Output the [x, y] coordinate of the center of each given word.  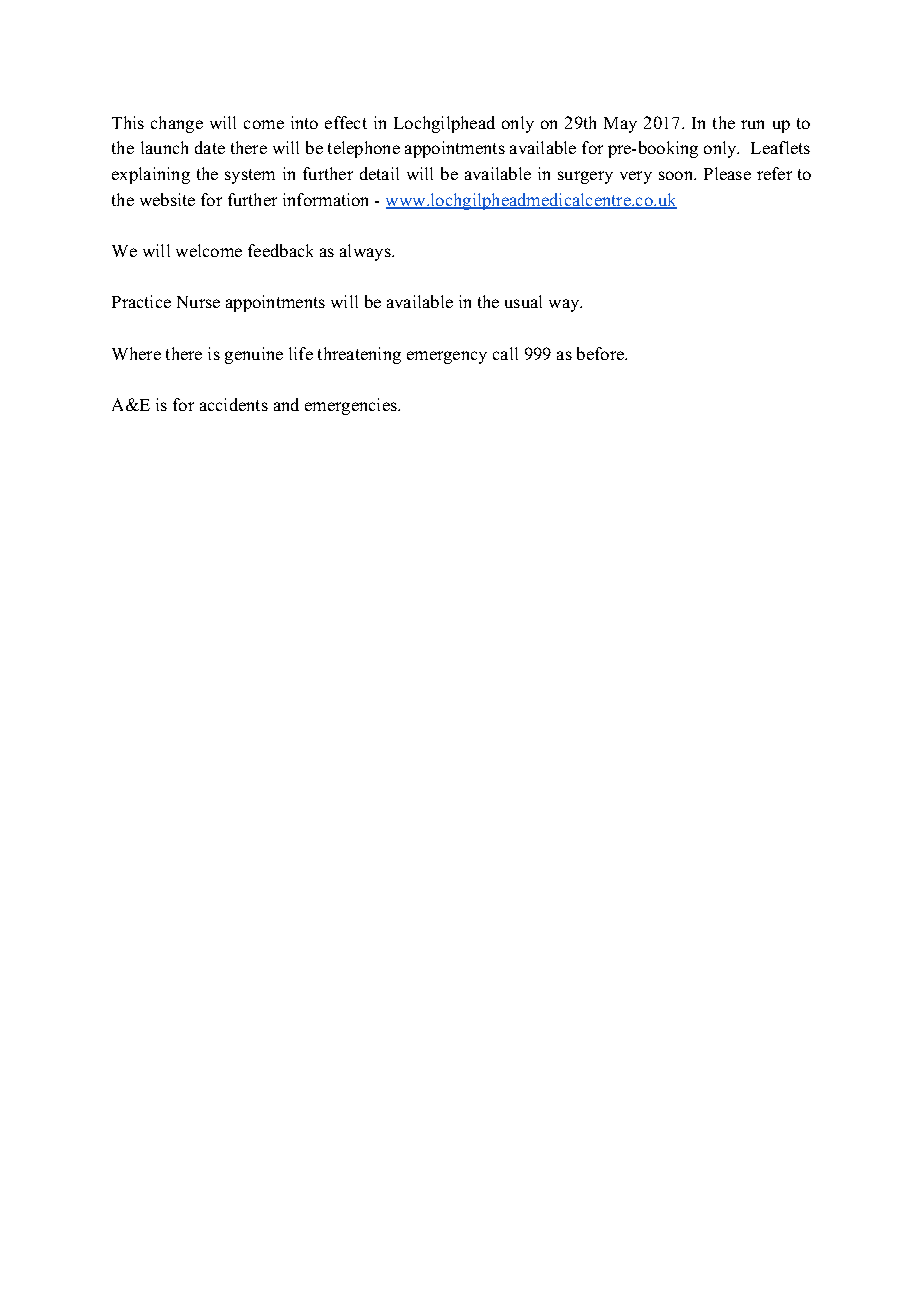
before [601, 353]
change [177, 124]
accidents [234, 404]
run [752, 124]
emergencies [352, 406]
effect [346, 122]
